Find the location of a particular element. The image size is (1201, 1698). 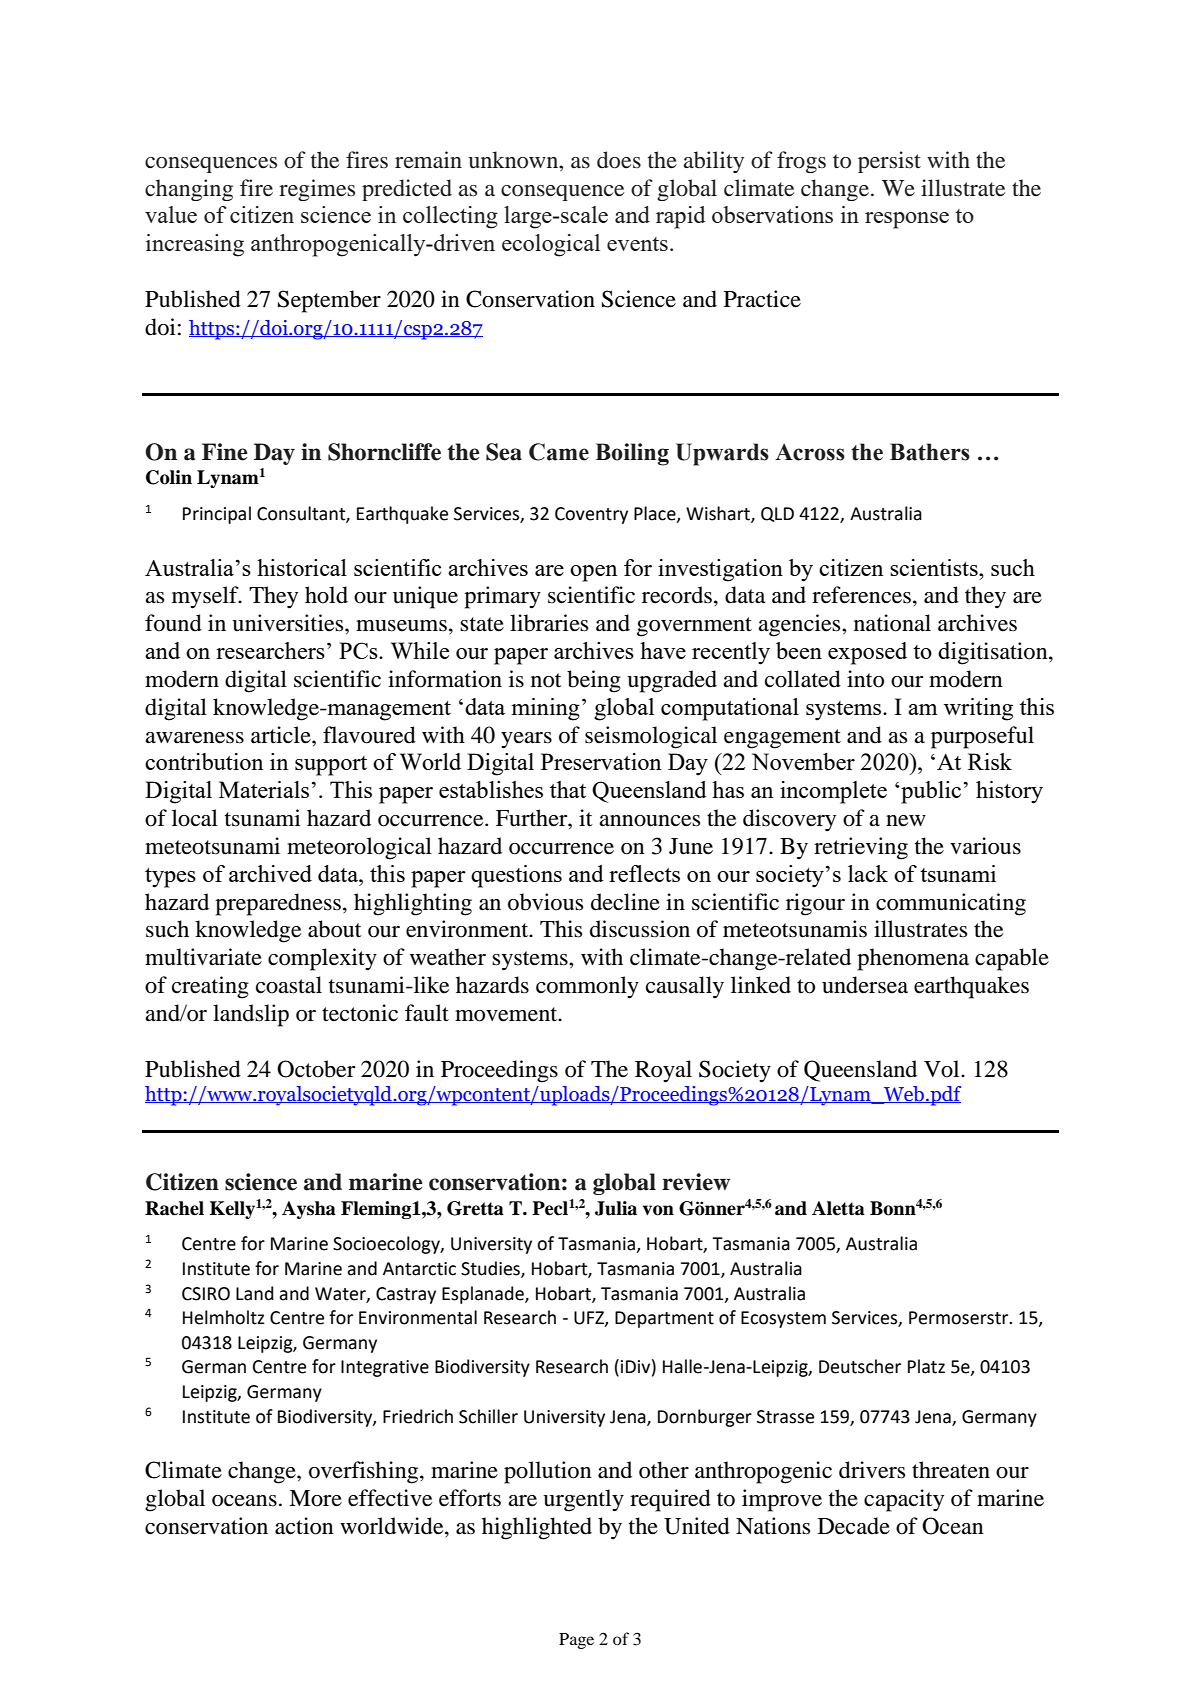

action is located at coordinates (304, 1526).
